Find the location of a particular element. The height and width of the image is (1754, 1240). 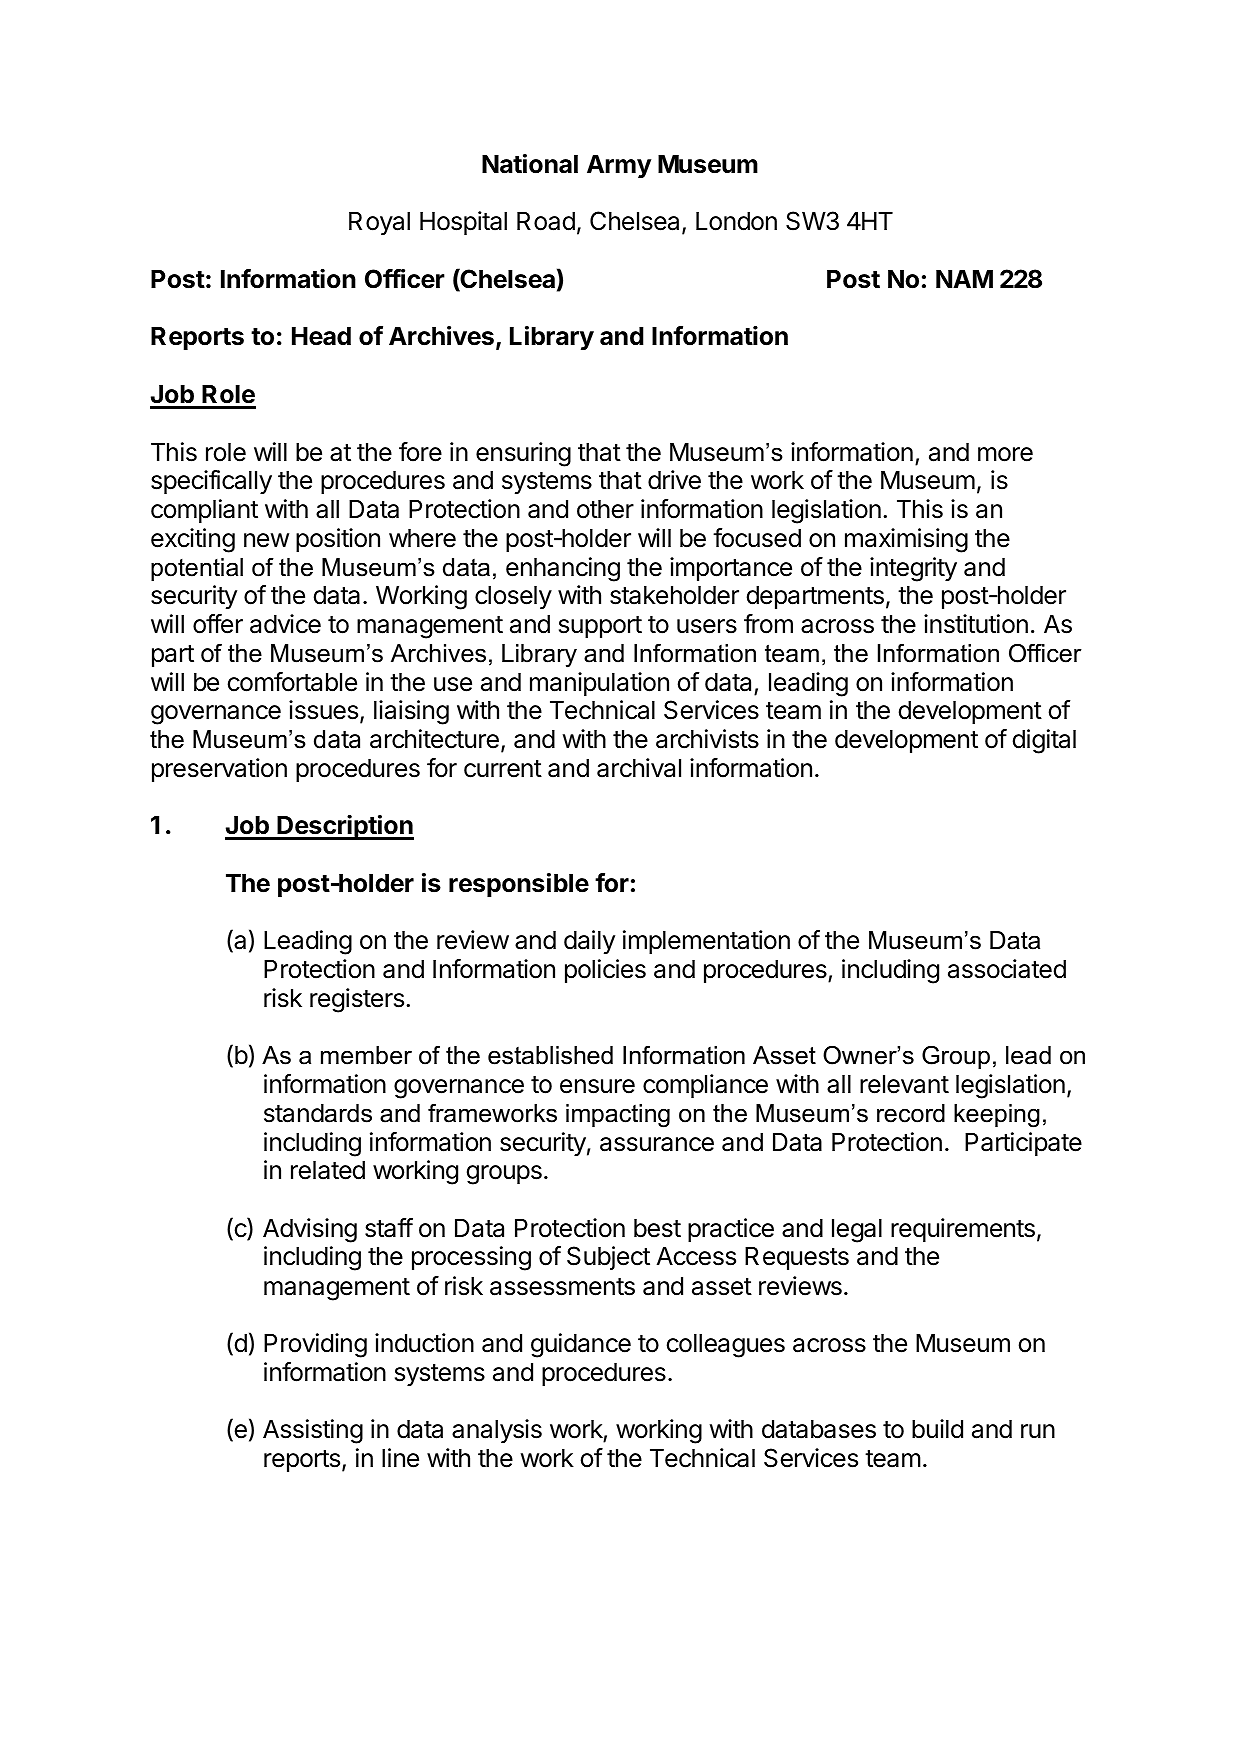

registers is located at coordinates (357, 1000).
